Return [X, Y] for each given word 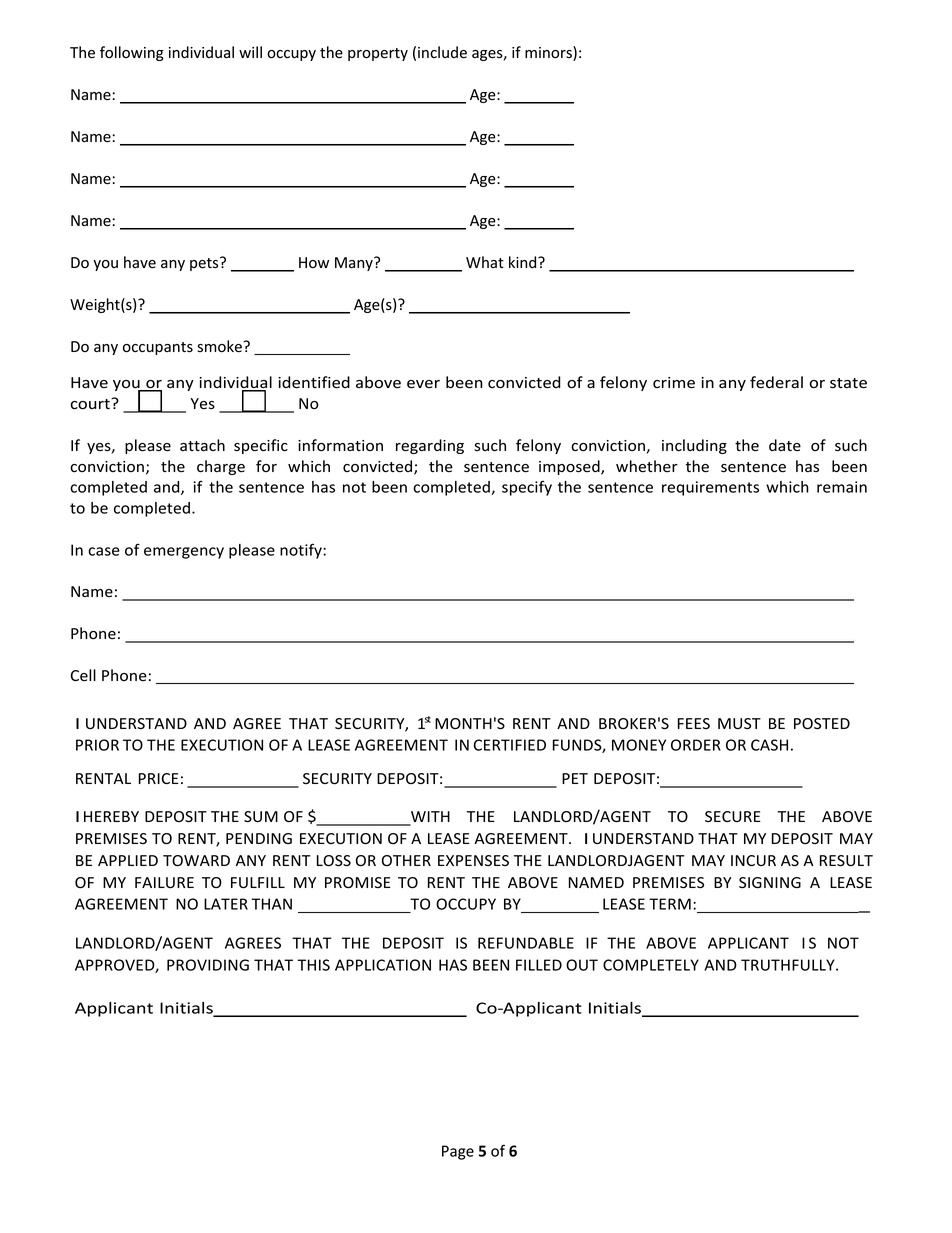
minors [549, 53]
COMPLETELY [651, 965]
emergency [184, 553]
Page [458, 1152]
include [442, 52]
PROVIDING [208, 965]
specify [527, 488]
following [132, 53]
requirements [710, 488]
